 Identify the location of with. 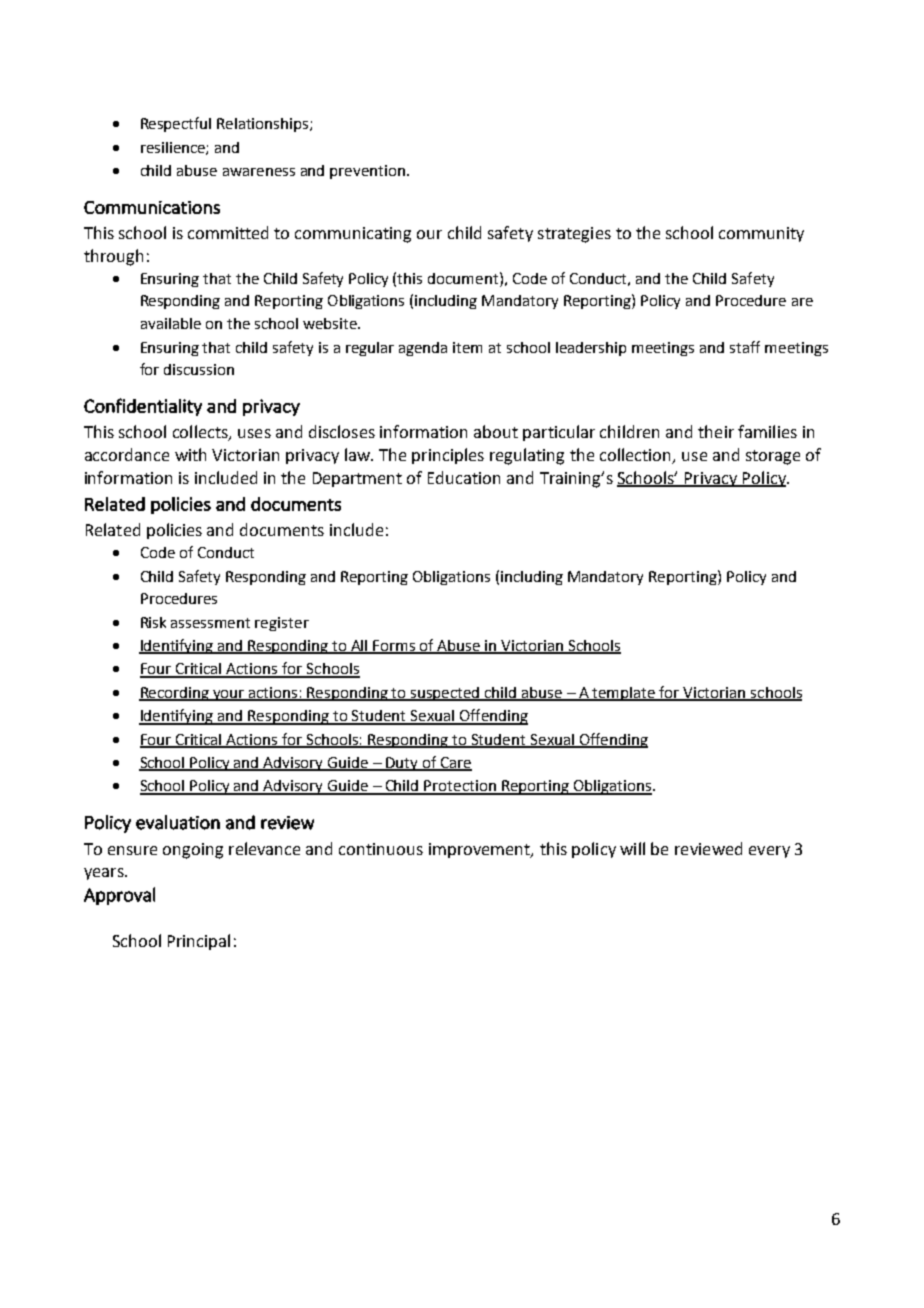
(190, 454).
